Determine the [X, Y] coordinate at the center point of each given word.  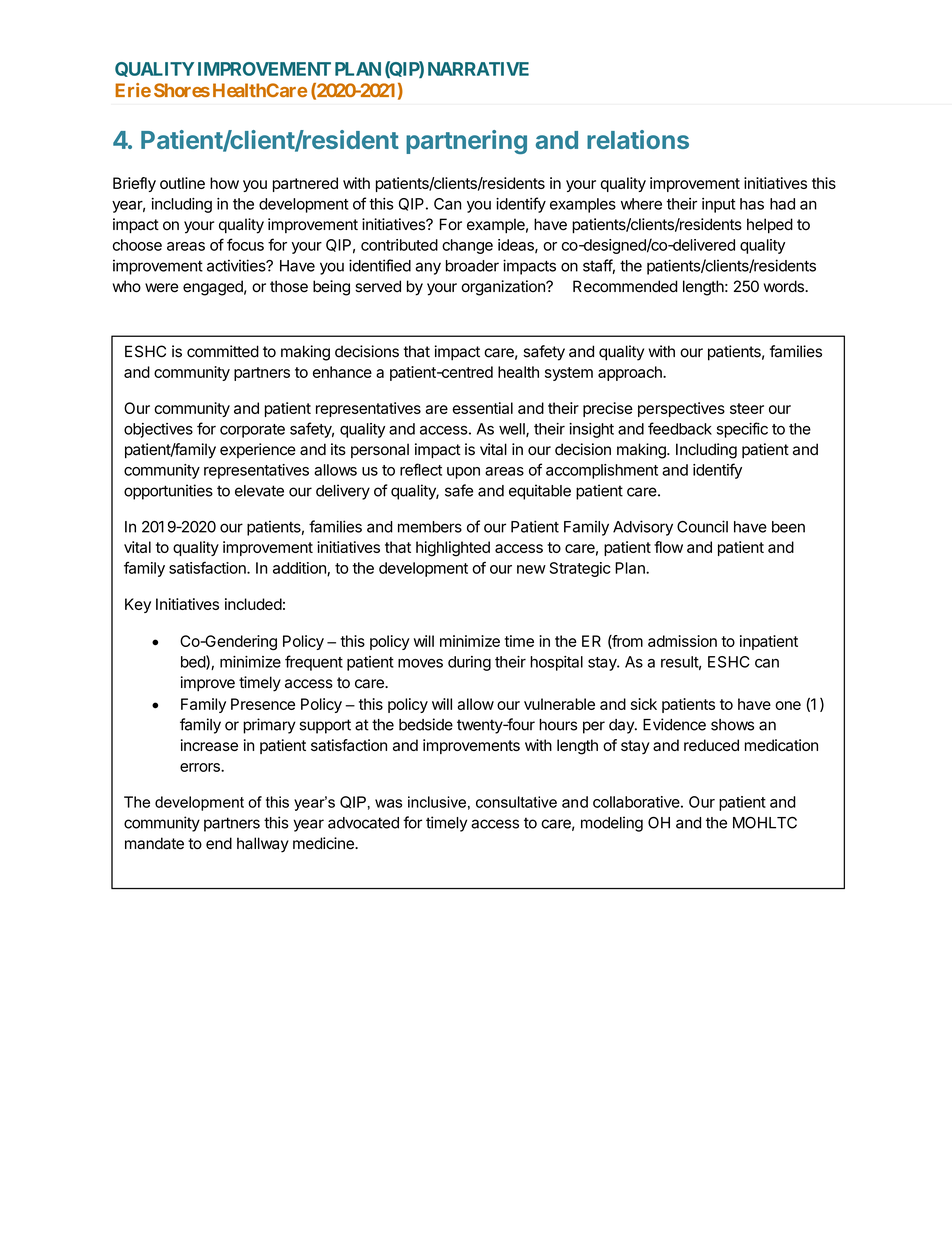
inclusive [437, 802]
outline [182, 183]
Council [702, 526]
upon [463, 473]
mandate [154, 843]
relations [638, 139]
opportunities [168, 492]
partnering [466, 142]
